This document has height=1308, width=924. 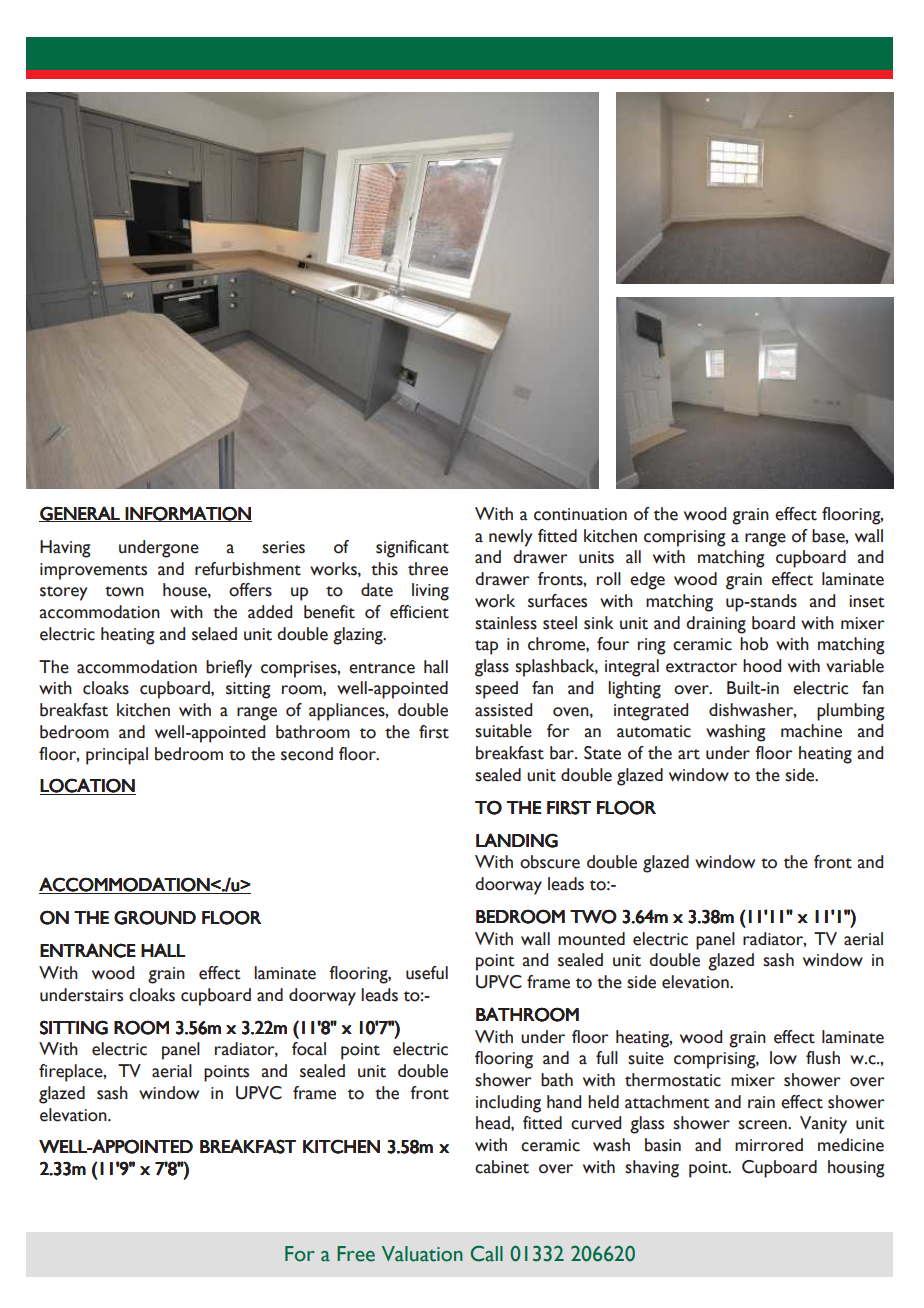 I want to click on edge, so click(x=647, y=581).
